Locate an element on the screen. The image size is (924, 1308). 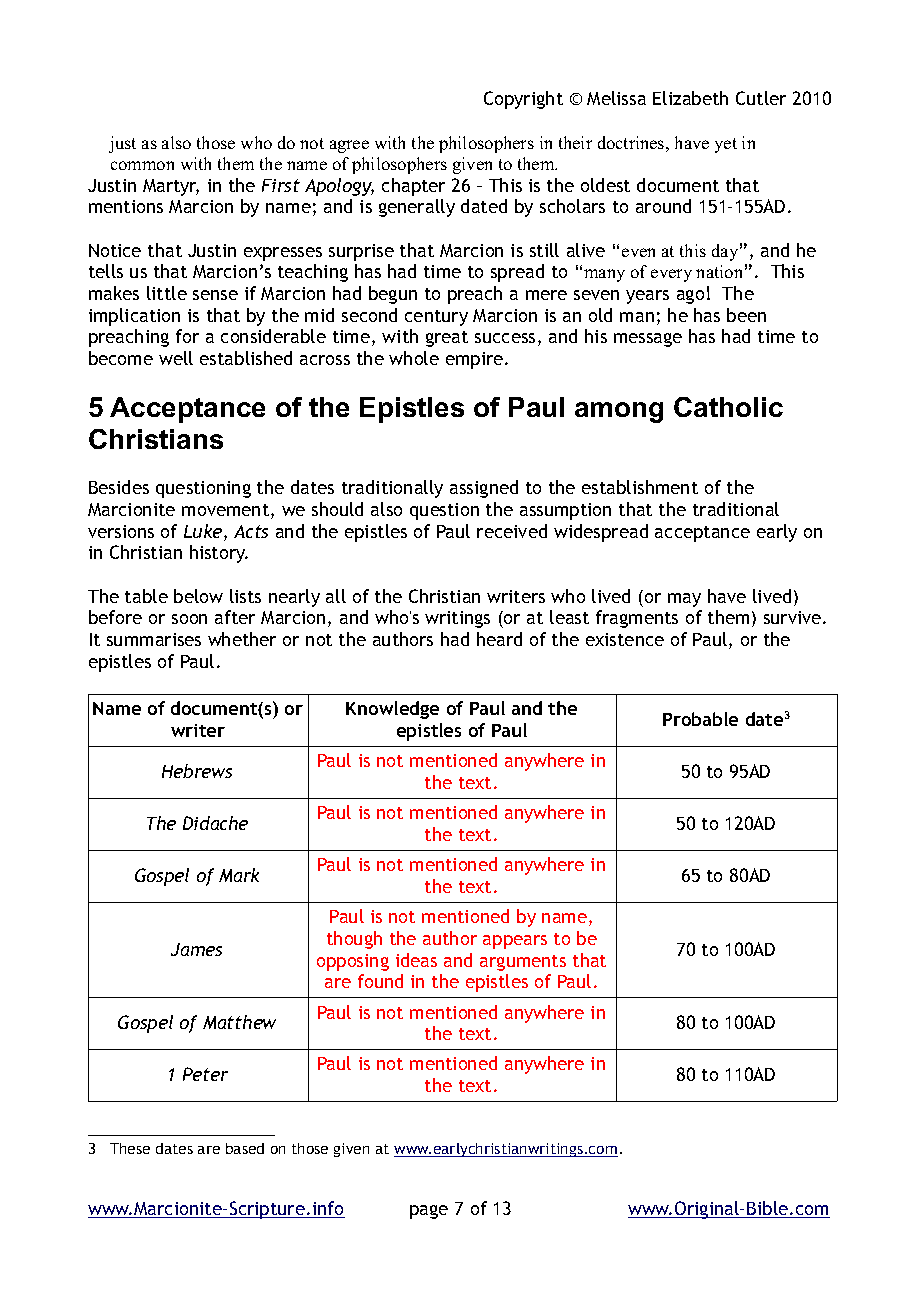
Knowledge is located at coordinates (392, 710).
